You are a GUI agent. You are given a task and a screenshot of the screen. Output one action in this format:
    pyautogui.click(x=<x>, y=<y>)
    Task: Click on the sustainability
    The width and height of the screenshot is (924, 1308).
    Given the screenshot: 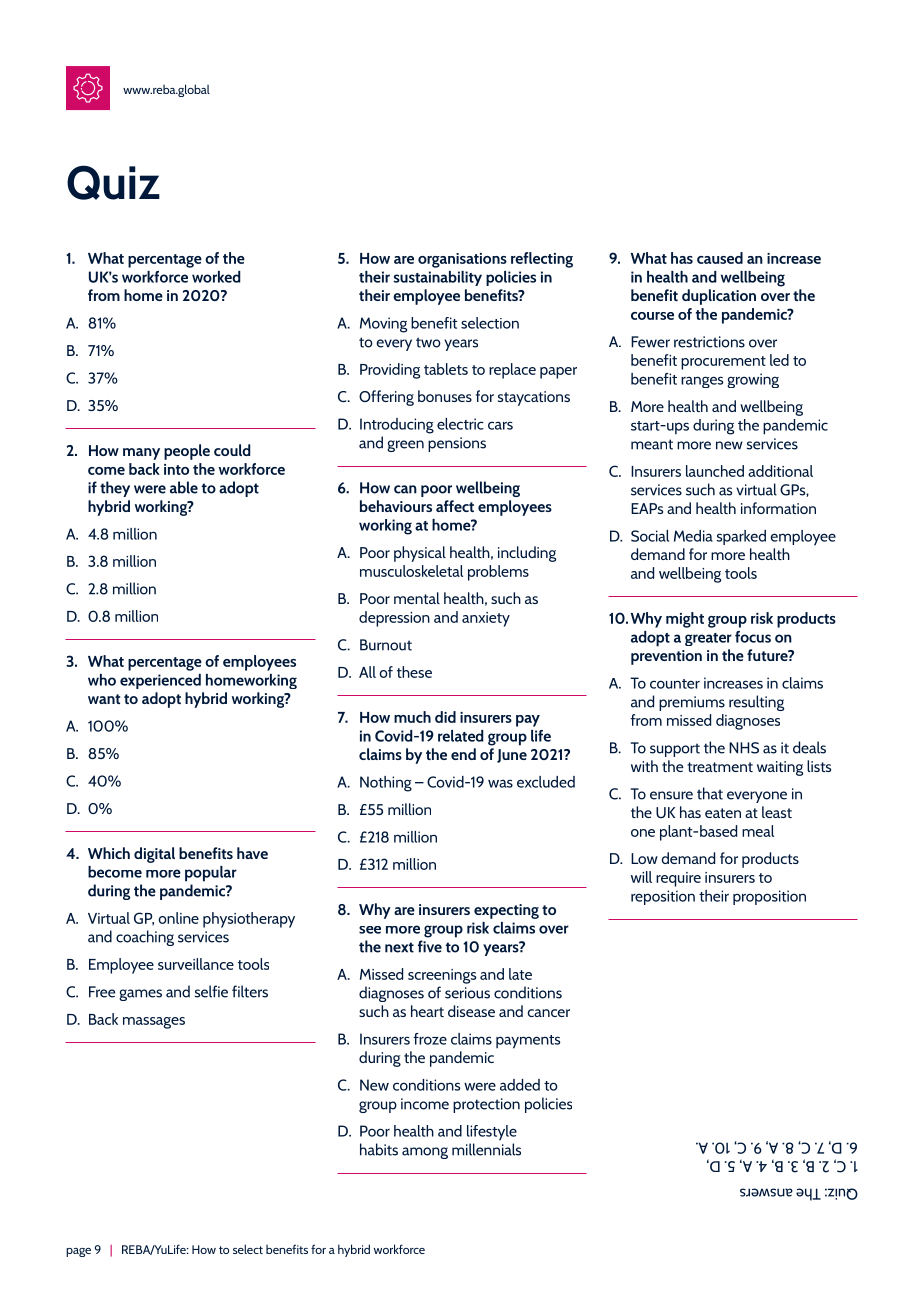 What is the action you would take?
    pyautogui.click(x=438, y=278)
